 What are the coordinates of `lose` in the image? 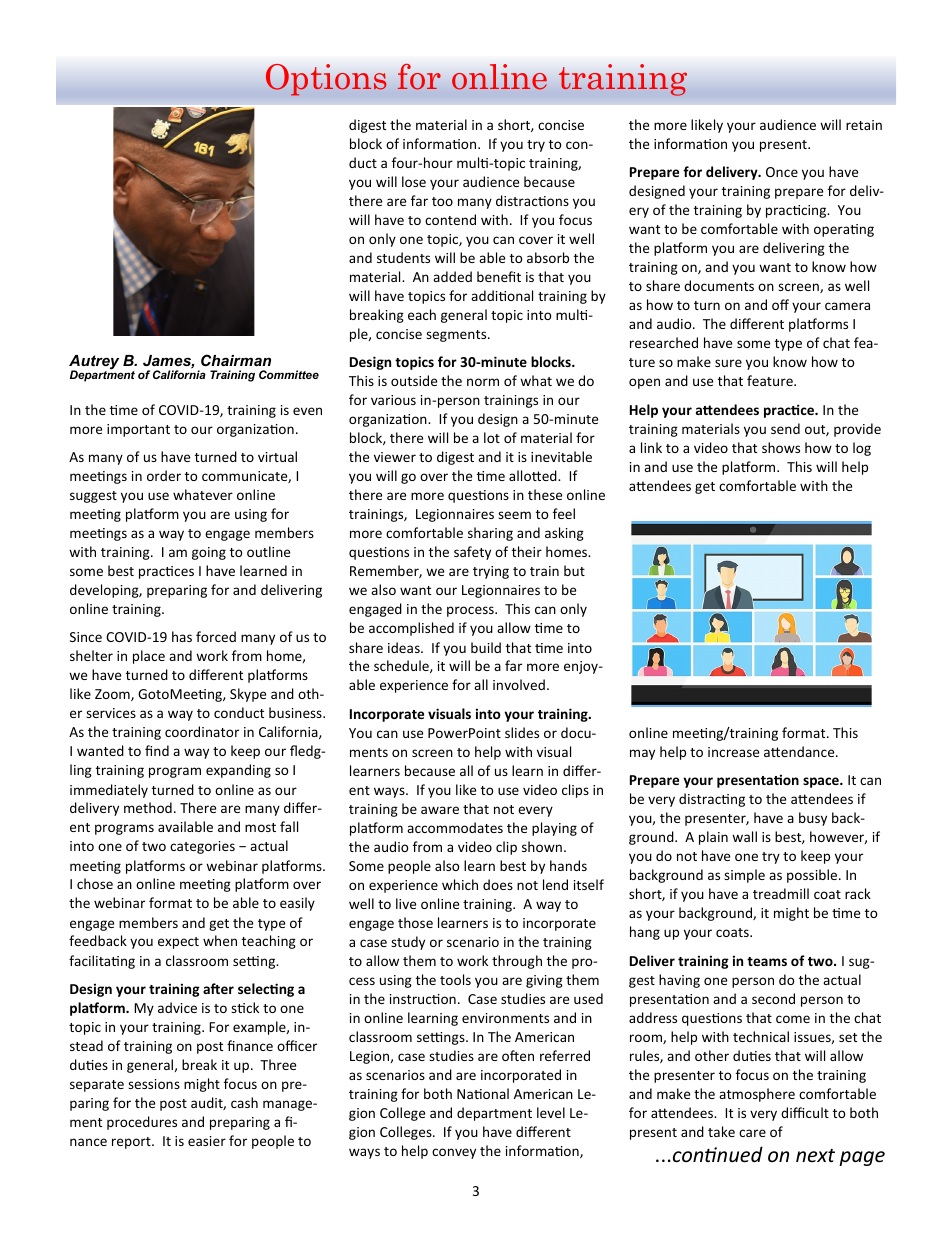 It's located at (414, 181).
